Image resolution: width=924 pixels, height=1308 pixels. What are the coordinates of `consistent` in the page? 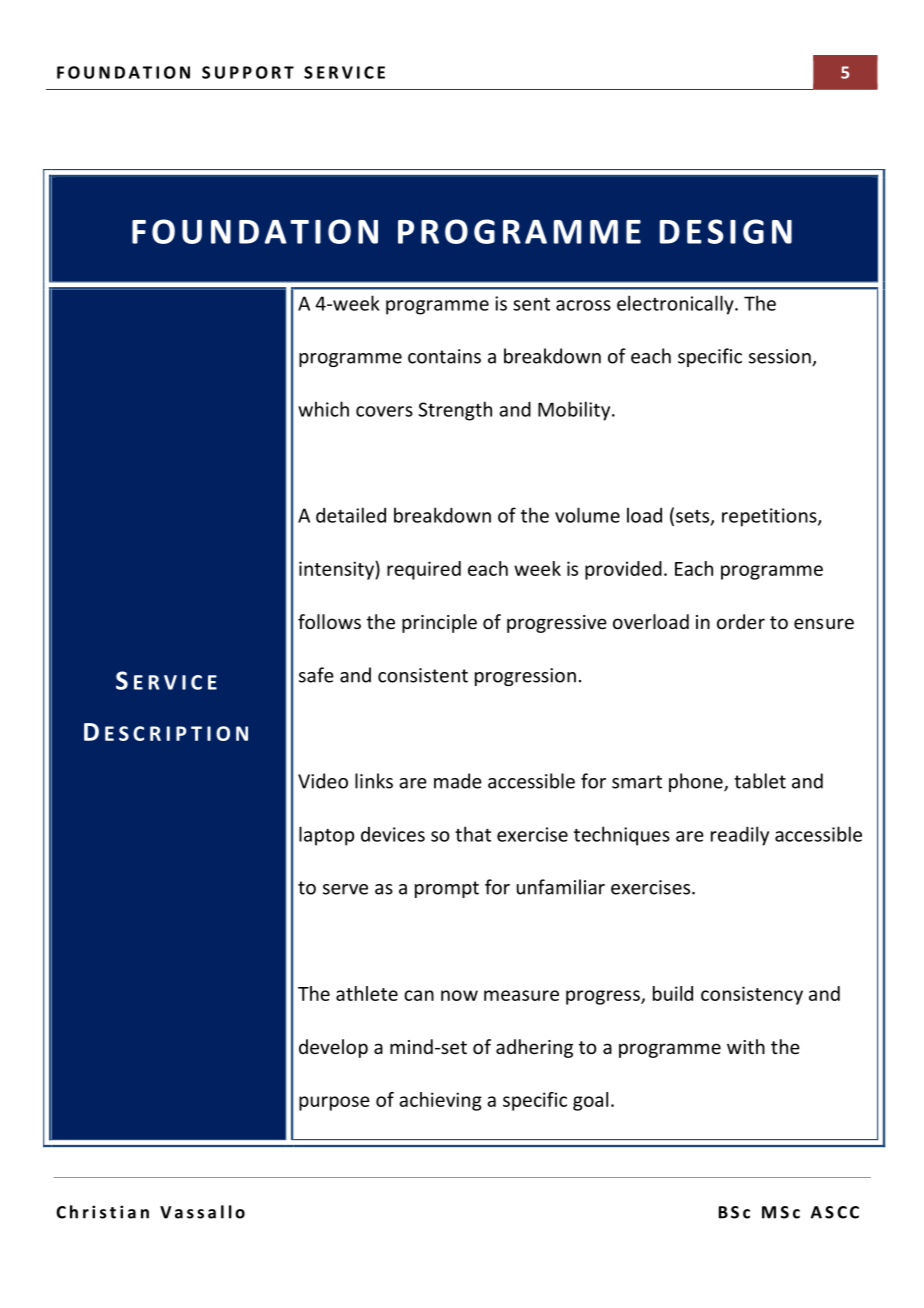 It's located at (423, 675).
